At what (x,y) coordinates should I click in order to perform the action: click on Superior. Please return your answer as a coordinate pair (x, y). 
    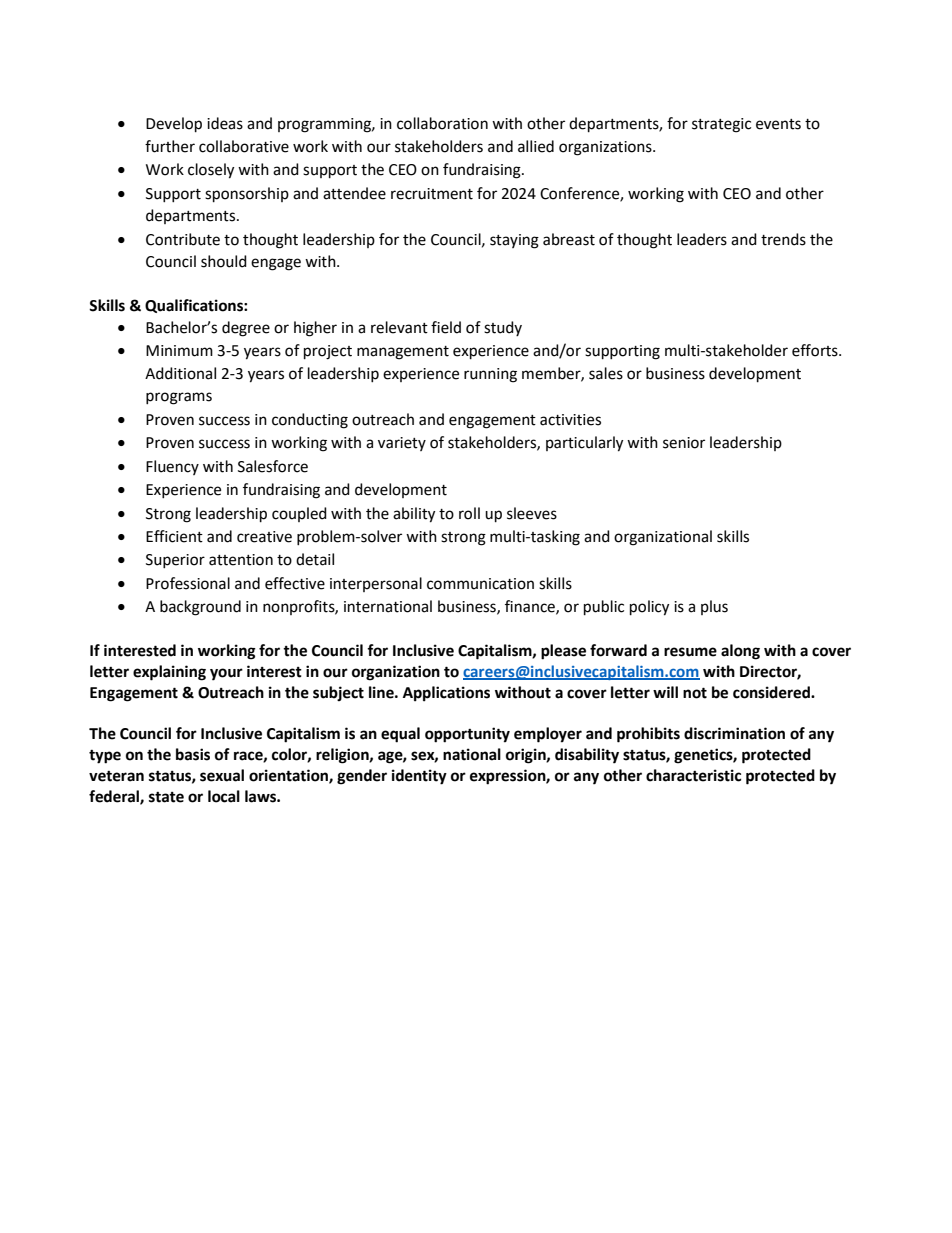
    Looking at the image, I should click on (175, 561).
